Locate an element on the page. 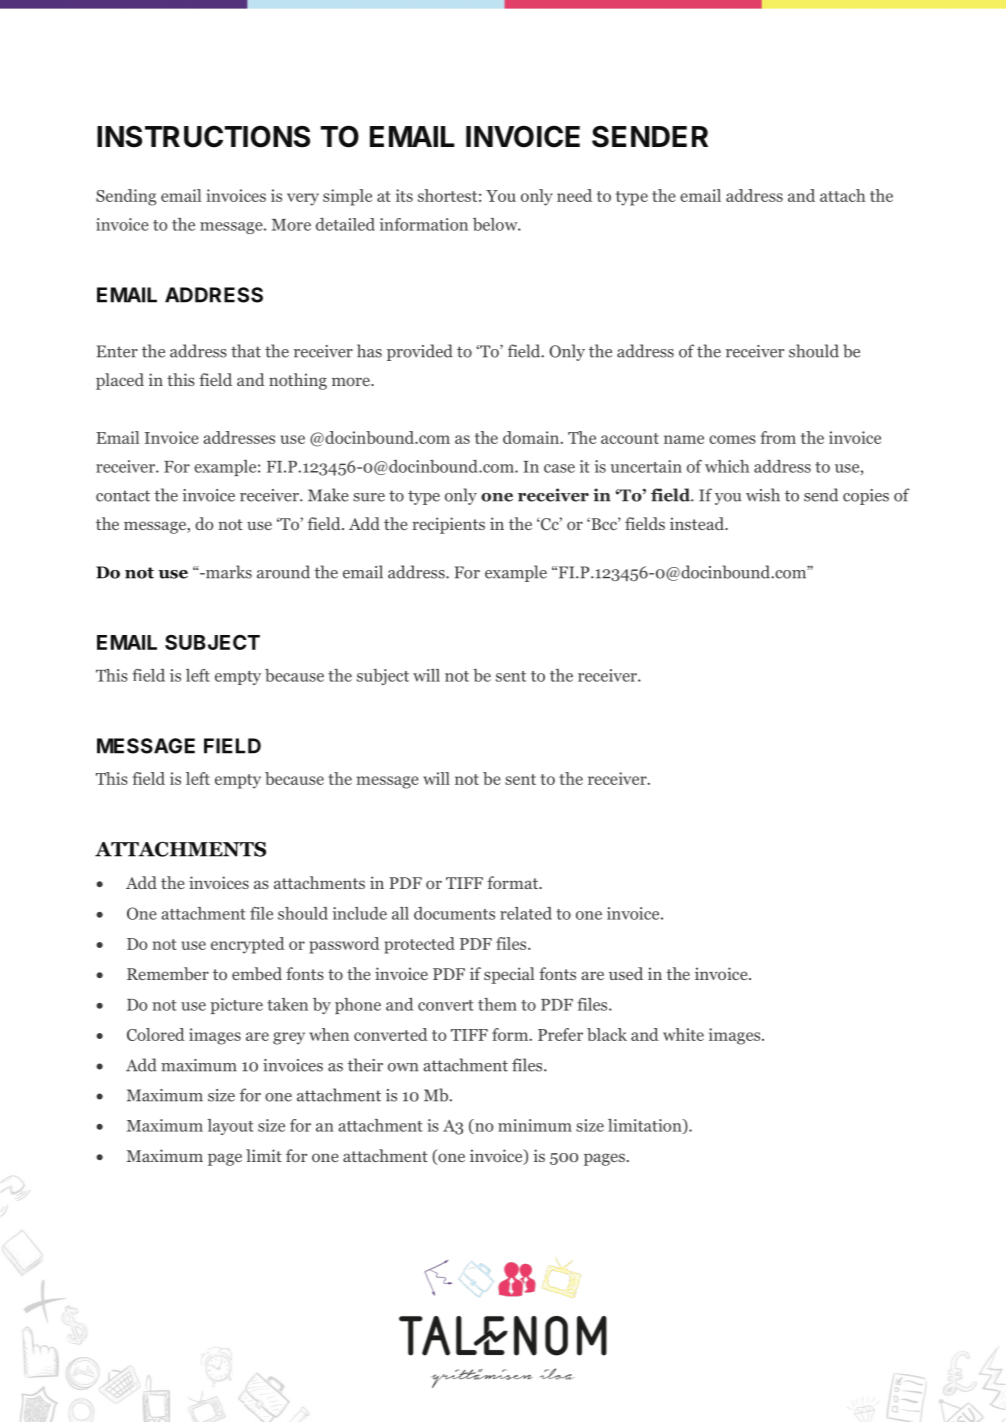 The image size is (1006, 1422). wish is located at coordinates (763, 495).
